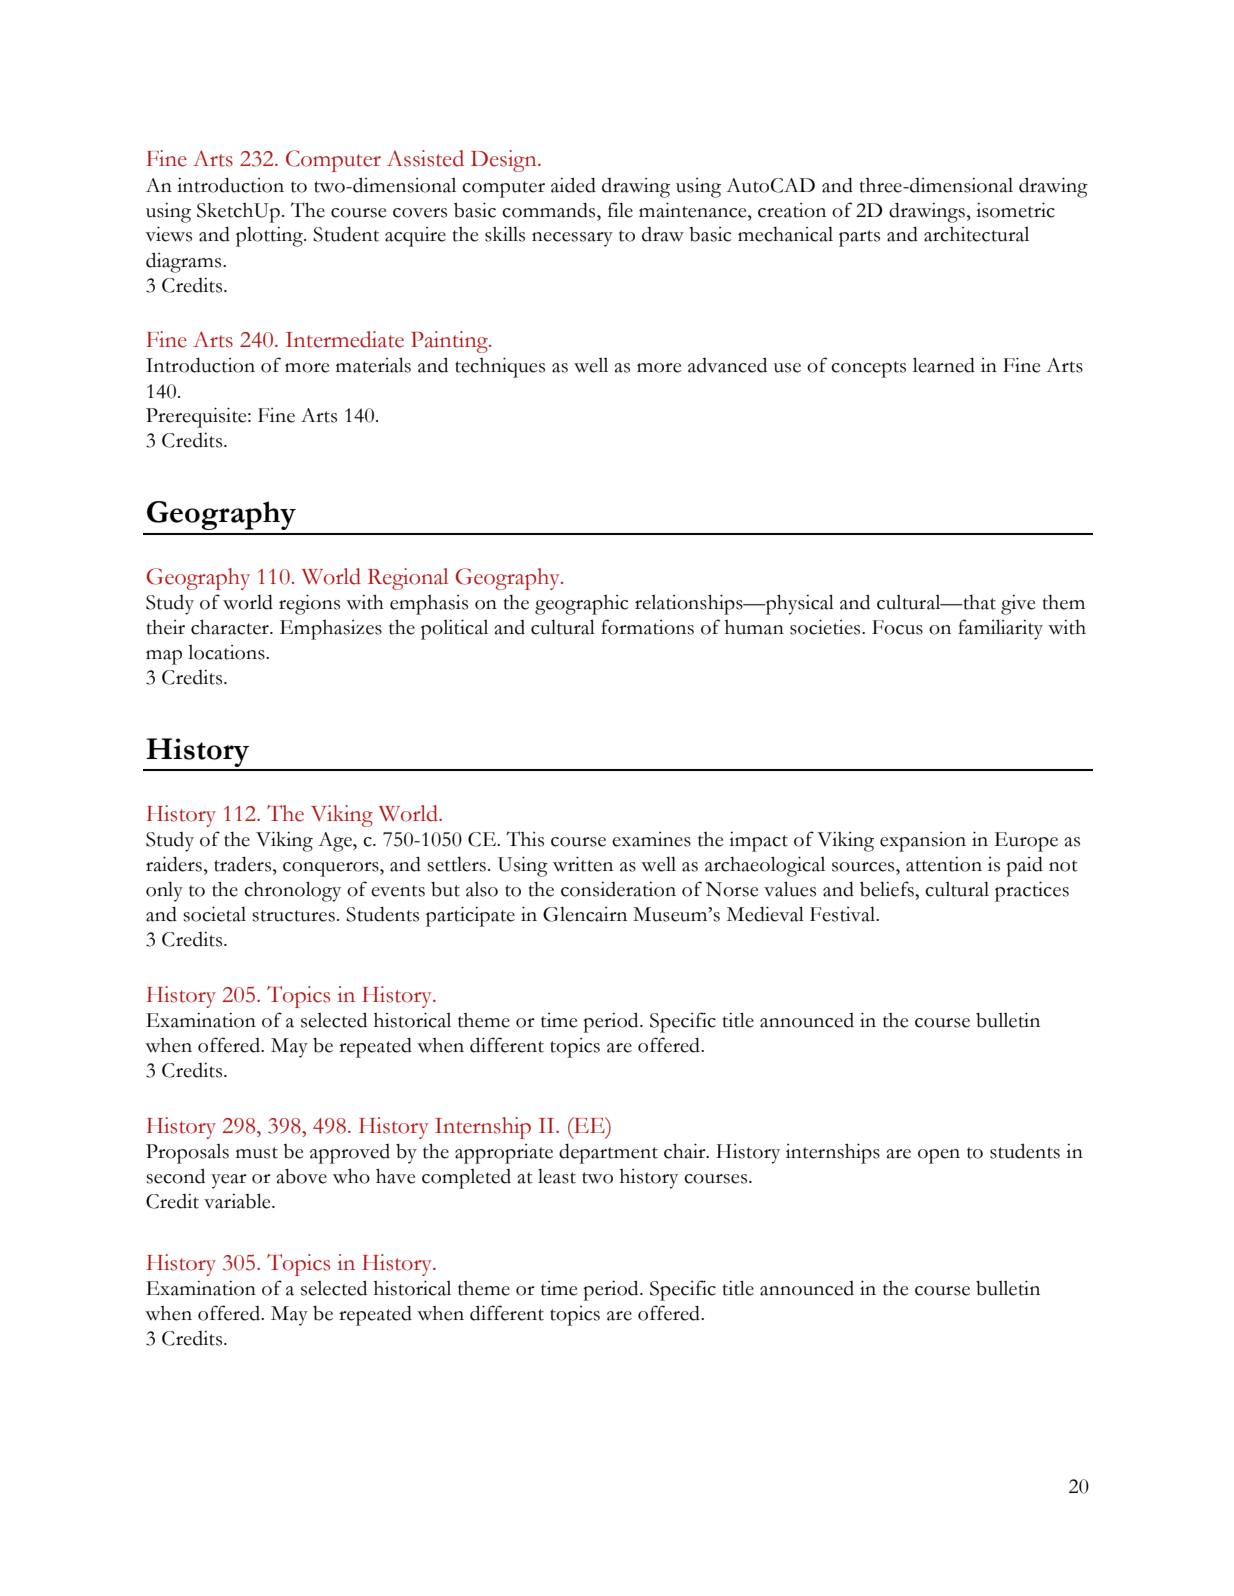 Image resolution: width=1234 pixels, height=1596 pixels. Describe the element at coordinates (647, 627) in the screenshot. I see `formations` at that location.
